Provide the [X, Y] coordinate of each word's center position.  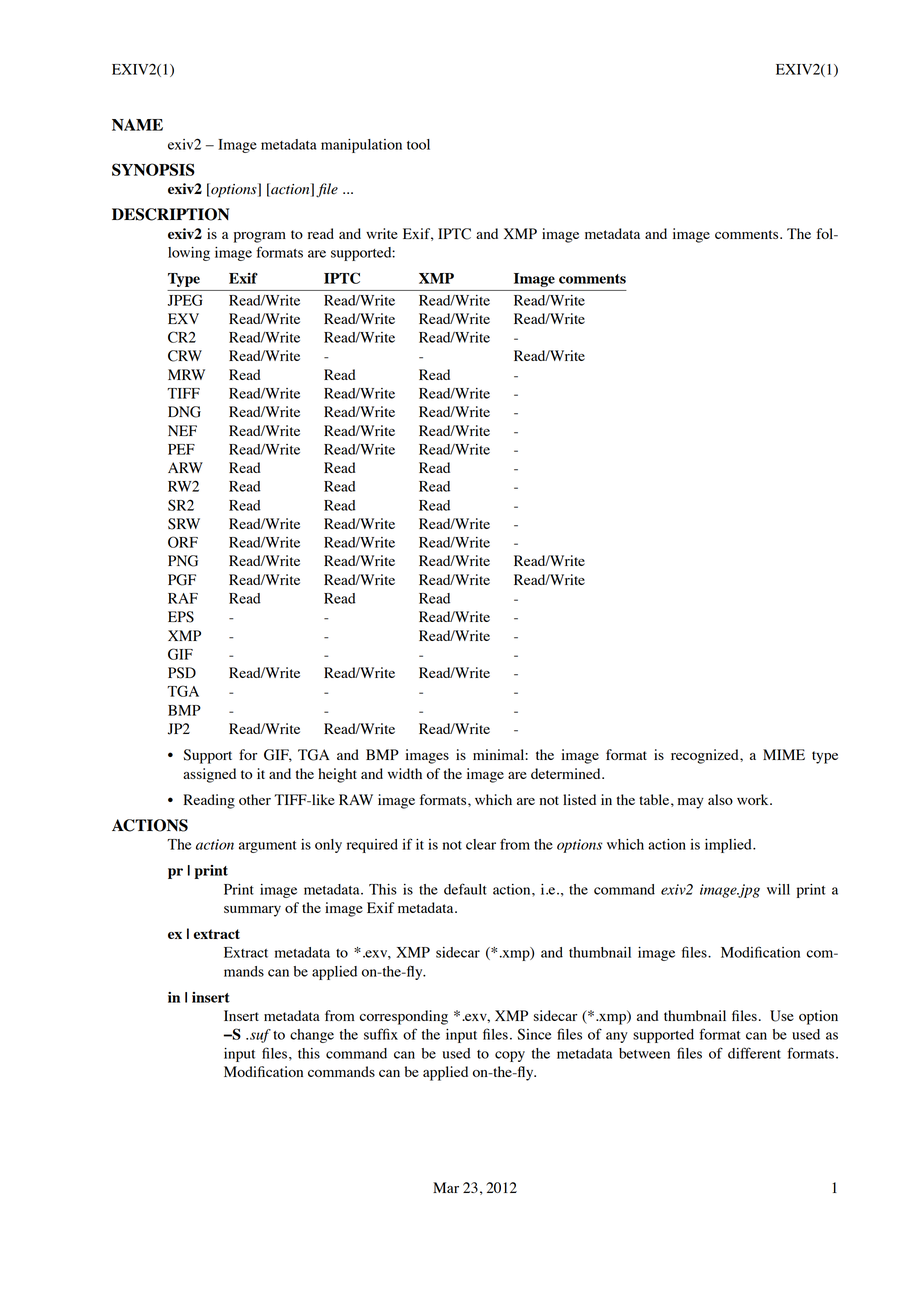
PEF [181, 449]
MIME [784, 754]
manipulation [361, 146]
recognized [706, 756]
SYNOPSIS [153, 169]
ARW [185, 467]
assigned [209, 775]
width [405, 773]
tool [418, 144]
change [312, 1036]
